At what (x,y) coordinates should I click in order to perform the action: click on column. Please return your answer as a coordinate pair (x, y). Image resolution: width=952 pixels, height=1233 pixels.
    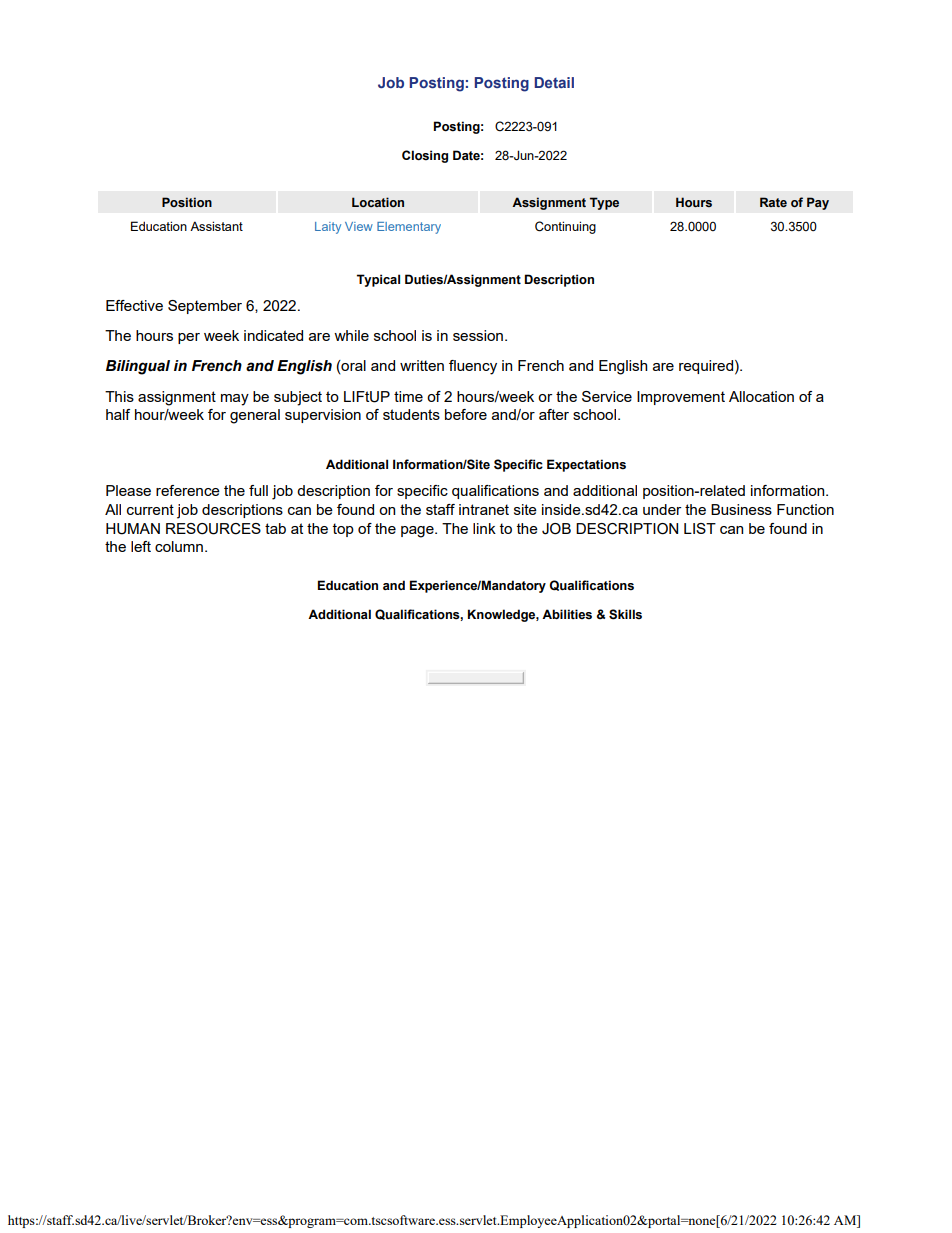
    Looking at the image, I should click on (179, 546).
